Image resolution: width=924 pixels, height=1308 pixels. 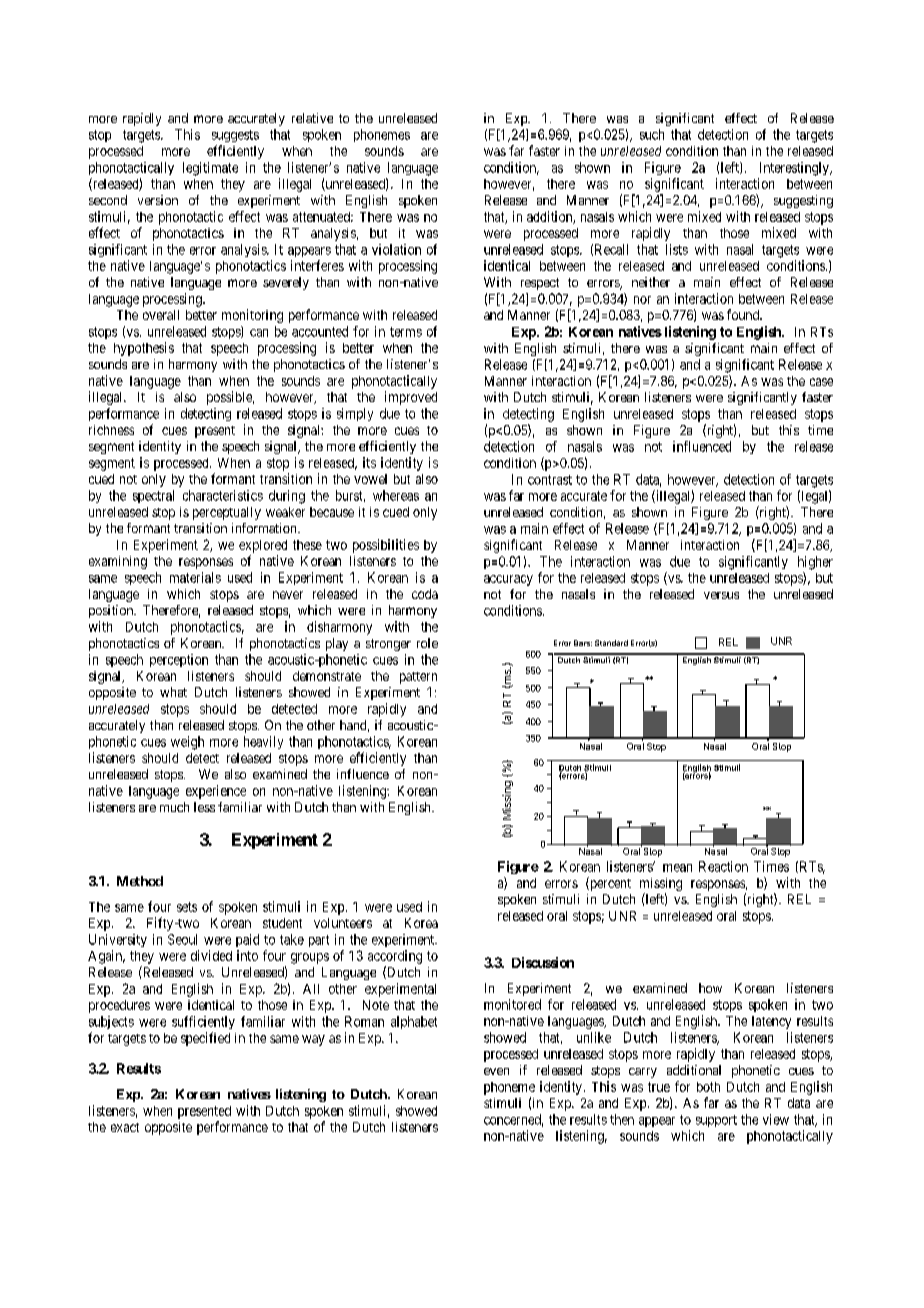 I want to click on Method, so click(x=140, y=881).
